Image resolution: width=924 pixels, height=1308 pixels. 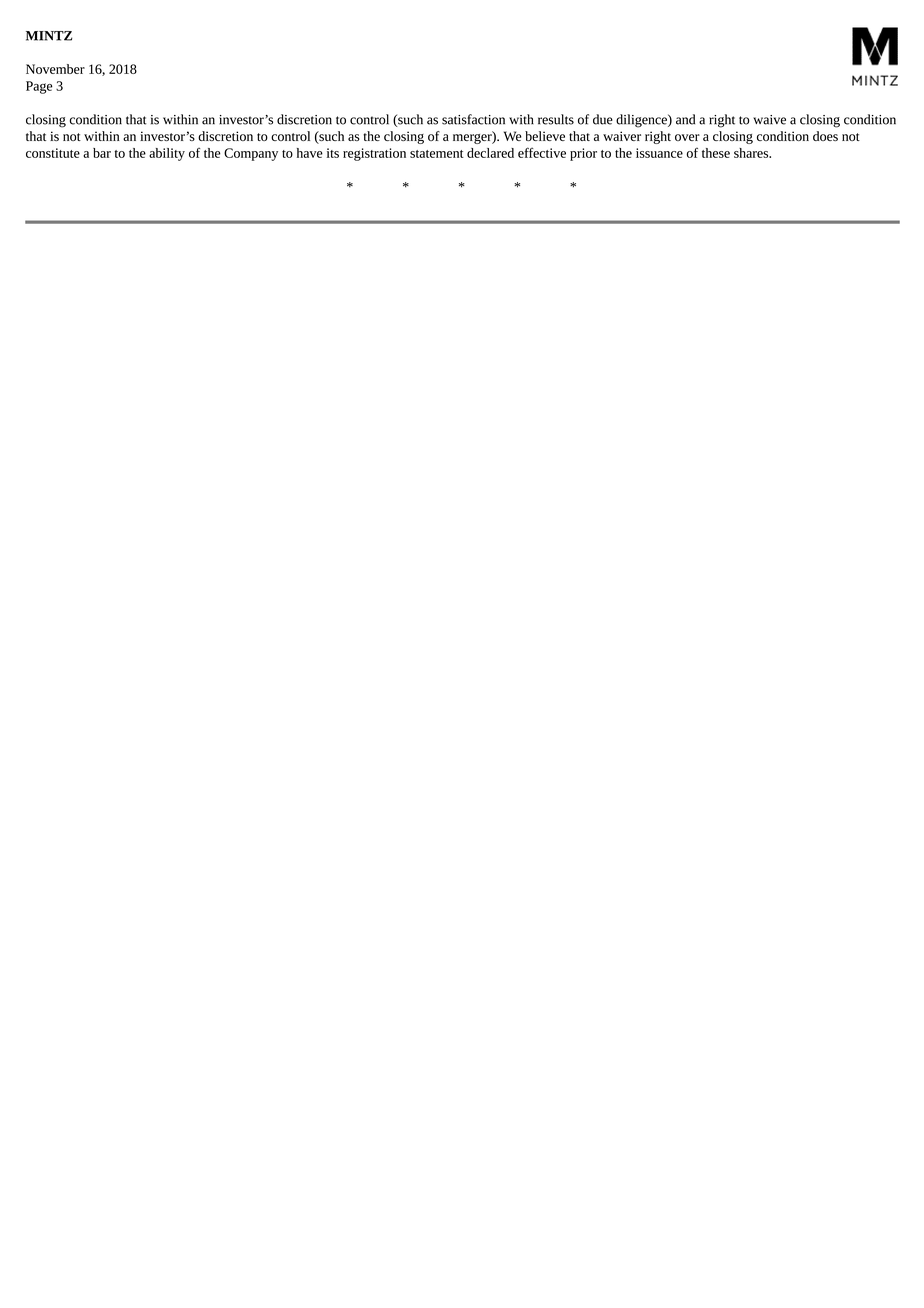 What do you see at coordinates (39, 87) in the page?
I see `Page` at bounding box center [39, 87].
